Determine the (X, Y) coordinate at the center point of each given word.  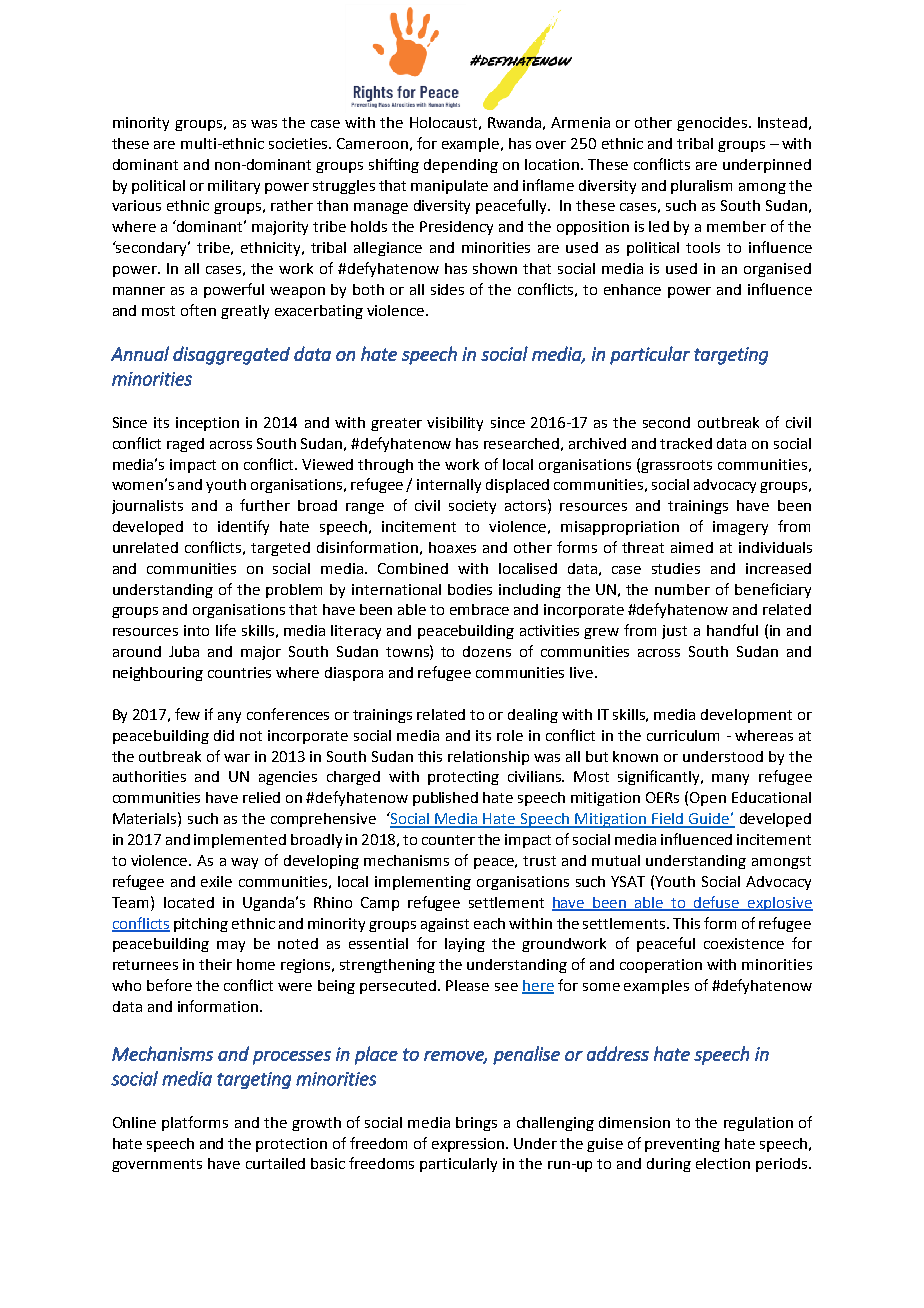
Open (708, 799)
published (445, 799)
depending (461, 166)
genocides (713, 124)
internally (449, 486)
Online (134, 1122)
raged (185, 445)
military (234, 187)
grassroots (676, 466)
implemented (240, 841)
